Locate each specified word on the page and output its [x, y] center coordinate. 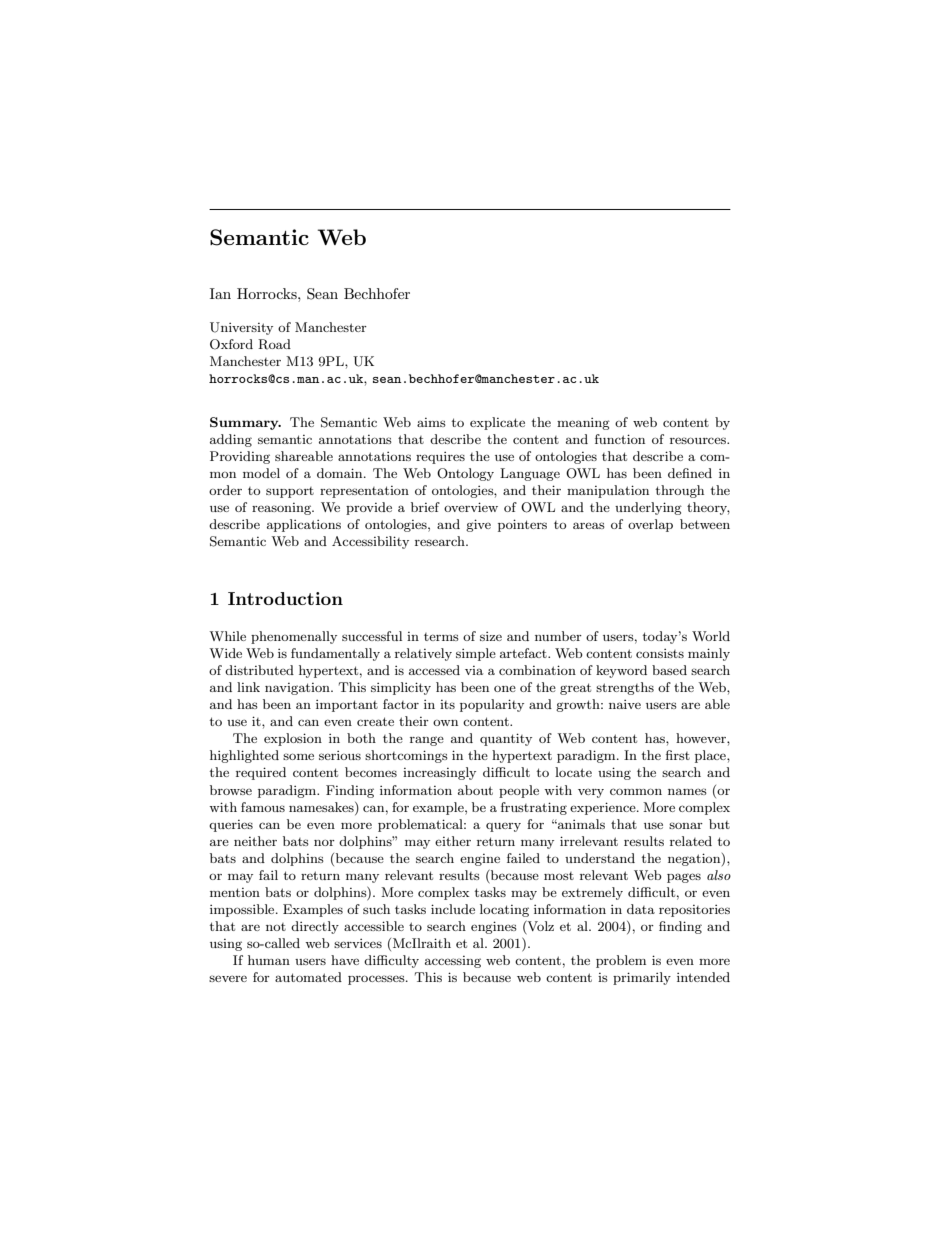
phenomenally [294, 637]
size [491, 636]
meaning [583, 424]
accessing [453, 962]
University [241, 328]
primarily [642, 978]
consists [660, 653]
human [269, 960]
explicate [497, 423]
